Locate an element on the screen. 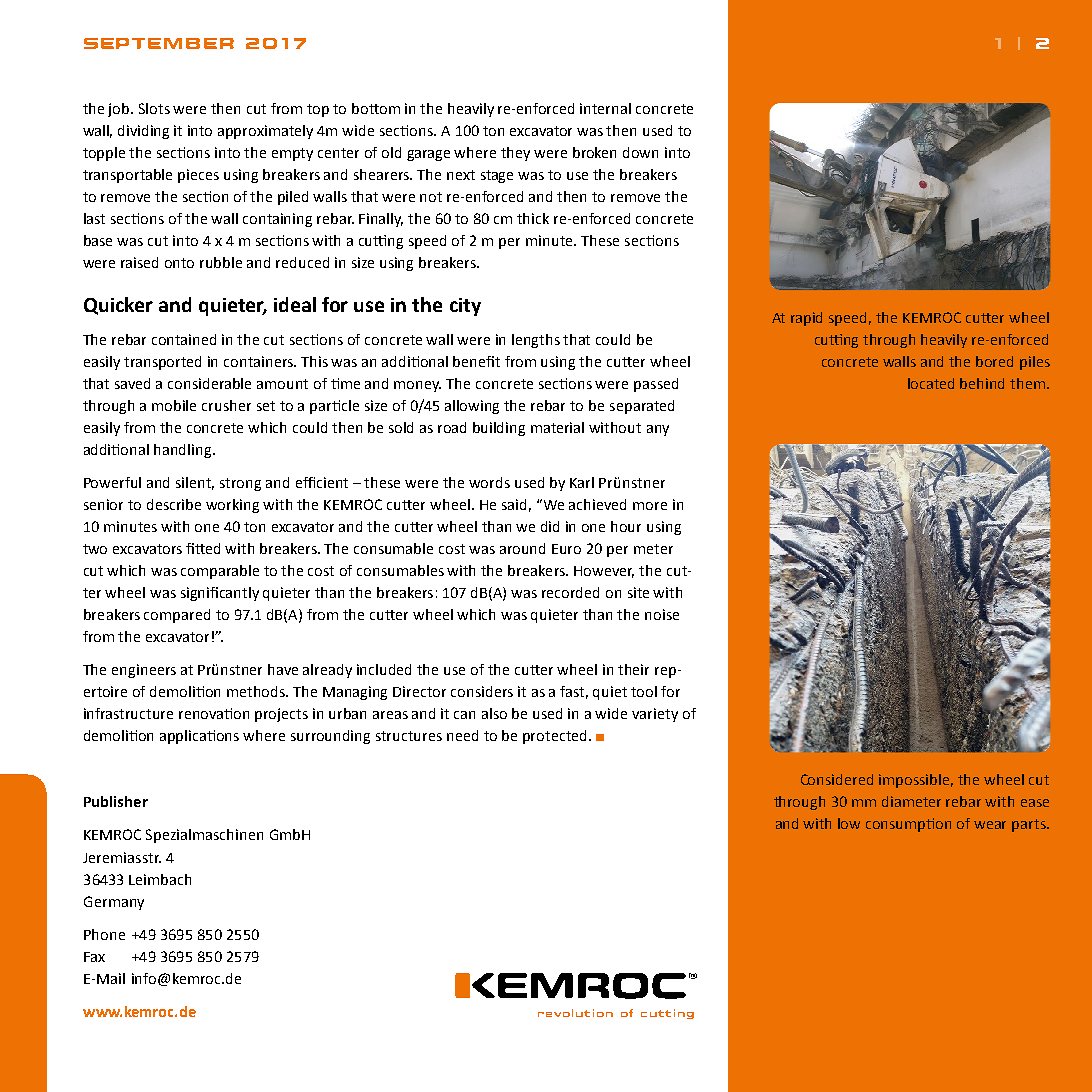 Image resolution: width=1092 pixels, height=1092 pixels. applications is located at coordinates (199, 737).
